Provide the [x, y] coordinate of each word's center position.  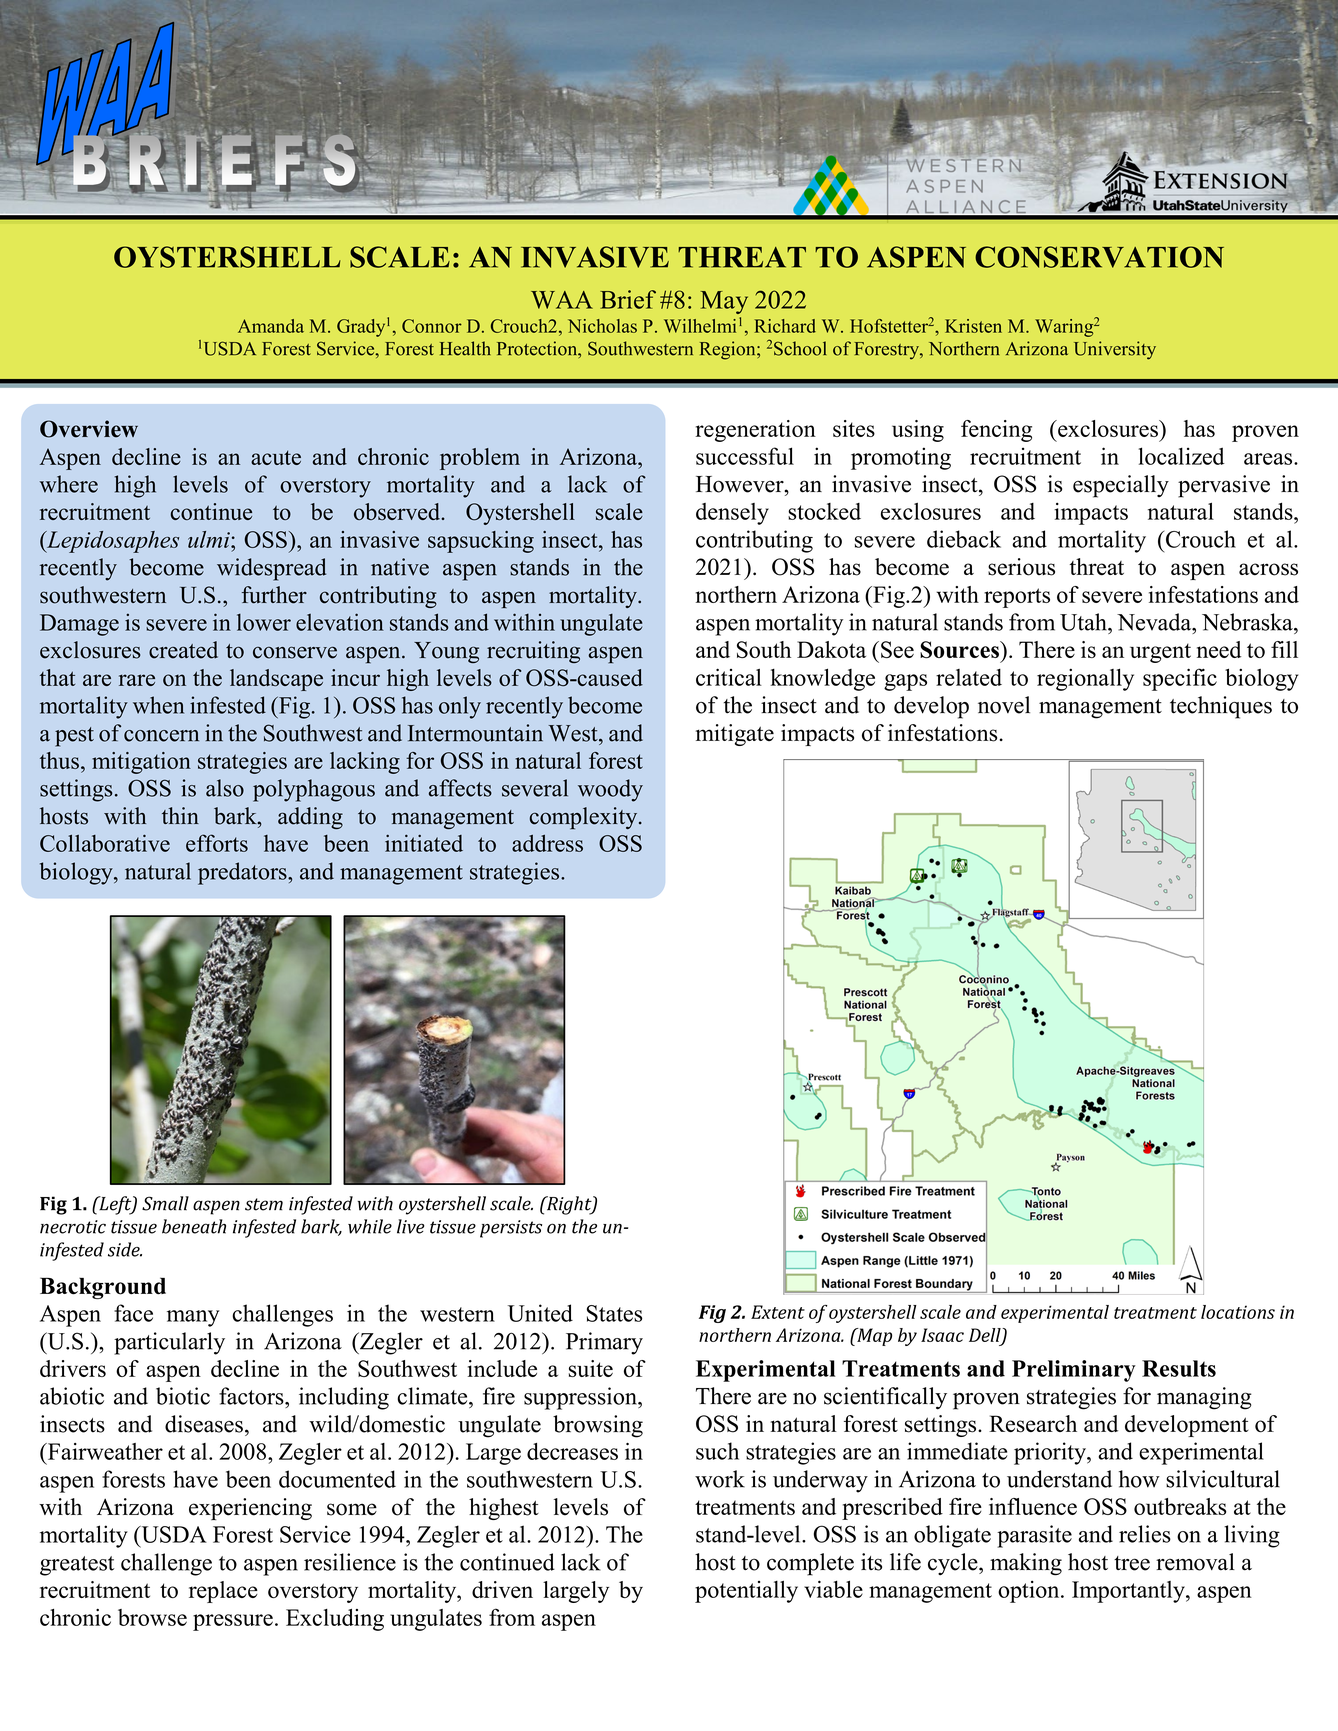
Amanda [271, 326]
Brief [628, 299]
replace [223, 1592]
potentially [746, 1592]
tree [1132, 1563]
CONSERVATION [1099, 257]
